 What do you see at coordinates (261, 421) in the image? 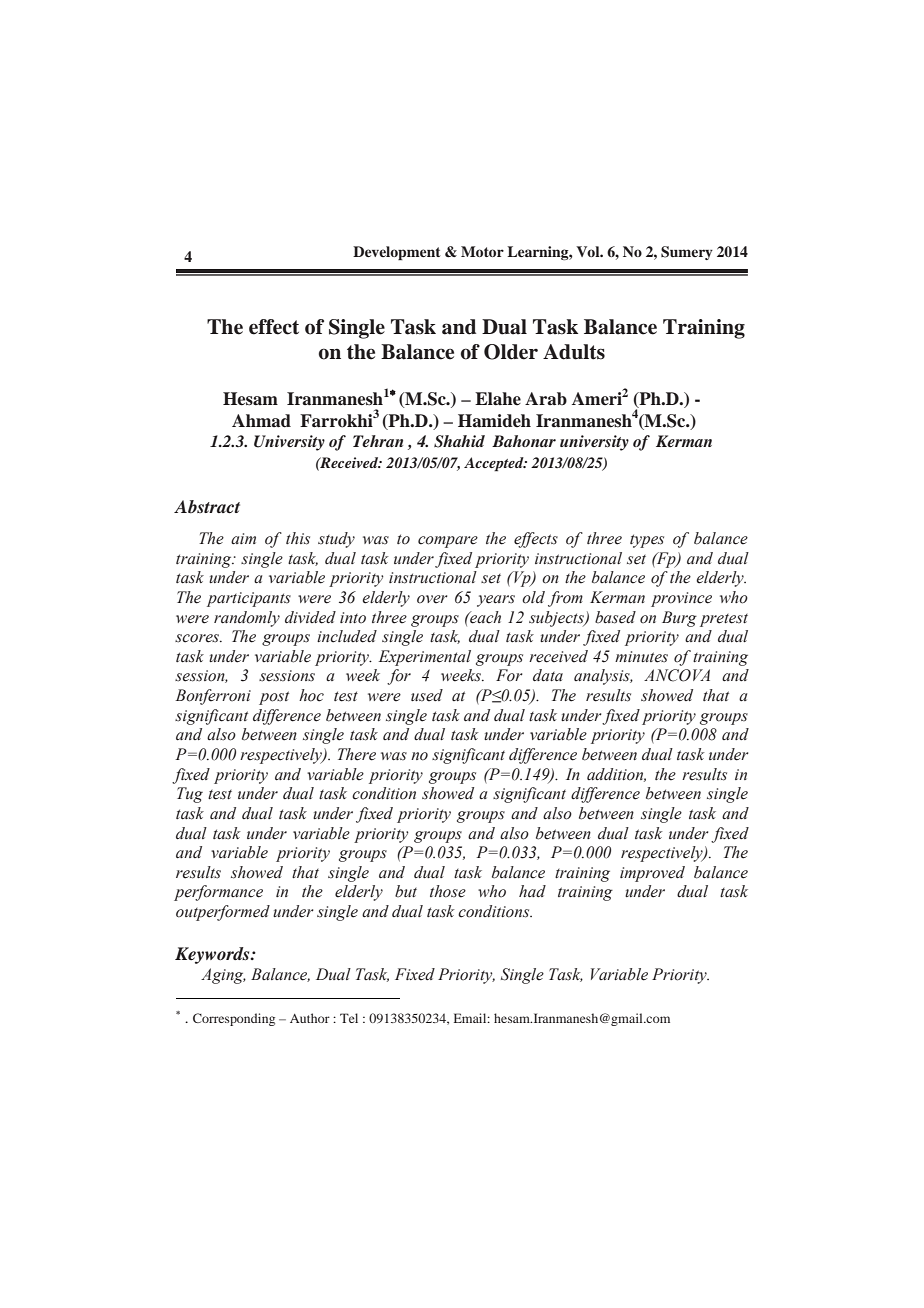
I see `Ahmad` at bounding box center [261, 421].
